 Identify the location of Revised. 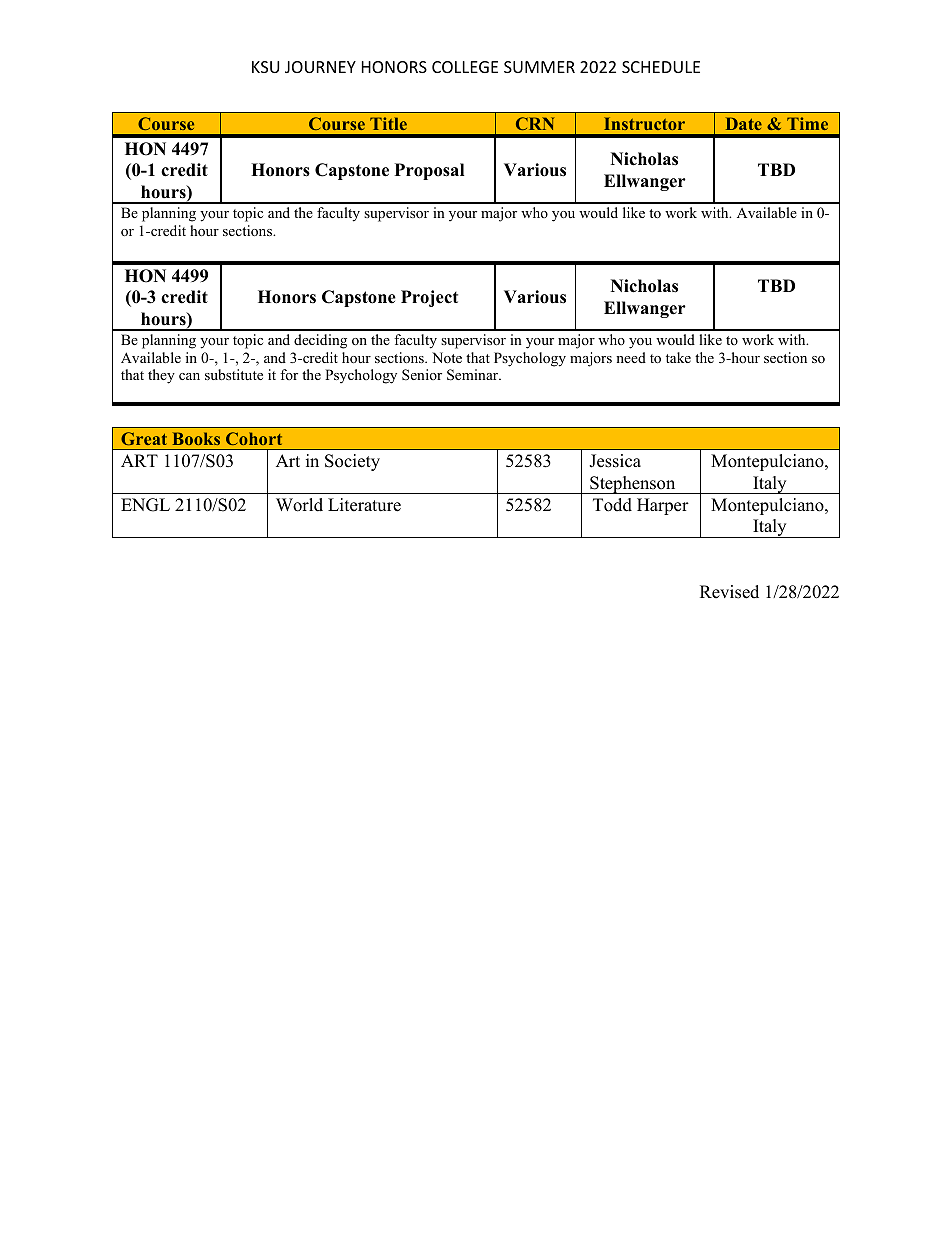
(729, 592).
